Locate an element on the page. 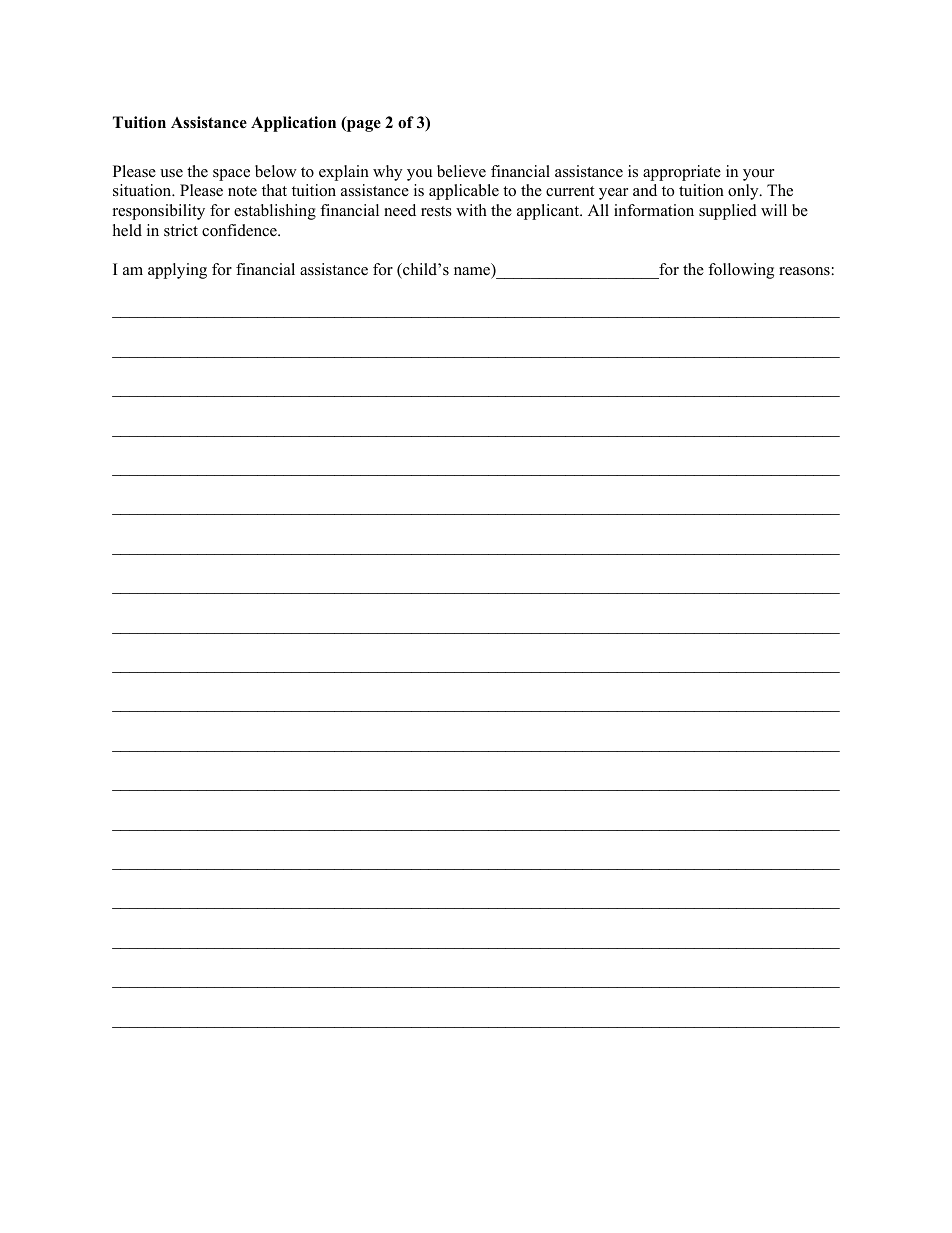 This document has height=1233, width=952. Application is located at coordinates (293, 124).
